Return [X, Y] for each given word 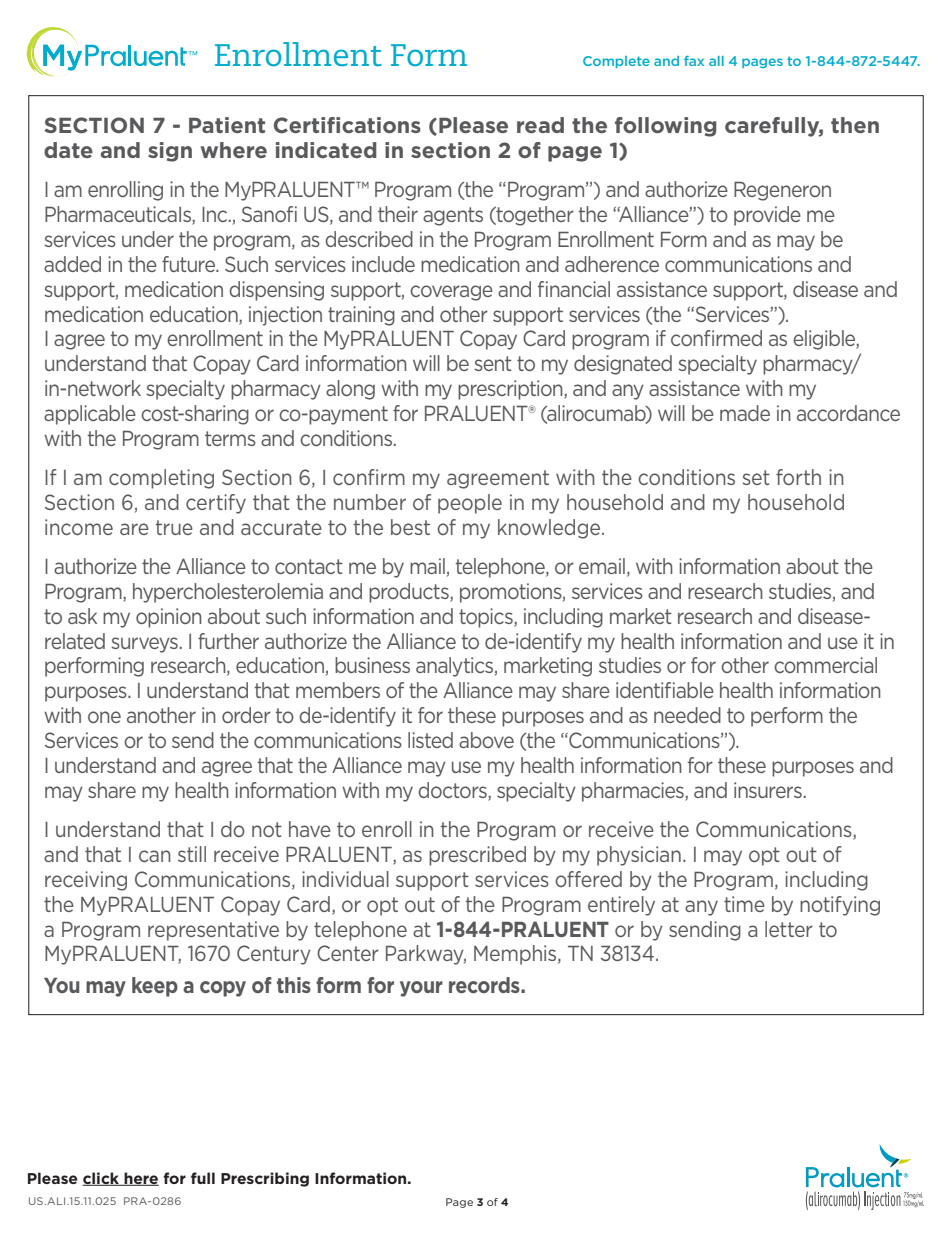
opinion [169, 618]
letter [789, 929]
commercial [825, 665]
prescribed [477, 856]
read [540, 125]
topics [487, 618]
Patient [227, 125]
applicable [90, 415]
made [745, 413]
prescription [511, 390]
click [101, 1179]
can [155, 856]
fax [694, 61]
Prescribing [265, 1179]
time [744, 904]
